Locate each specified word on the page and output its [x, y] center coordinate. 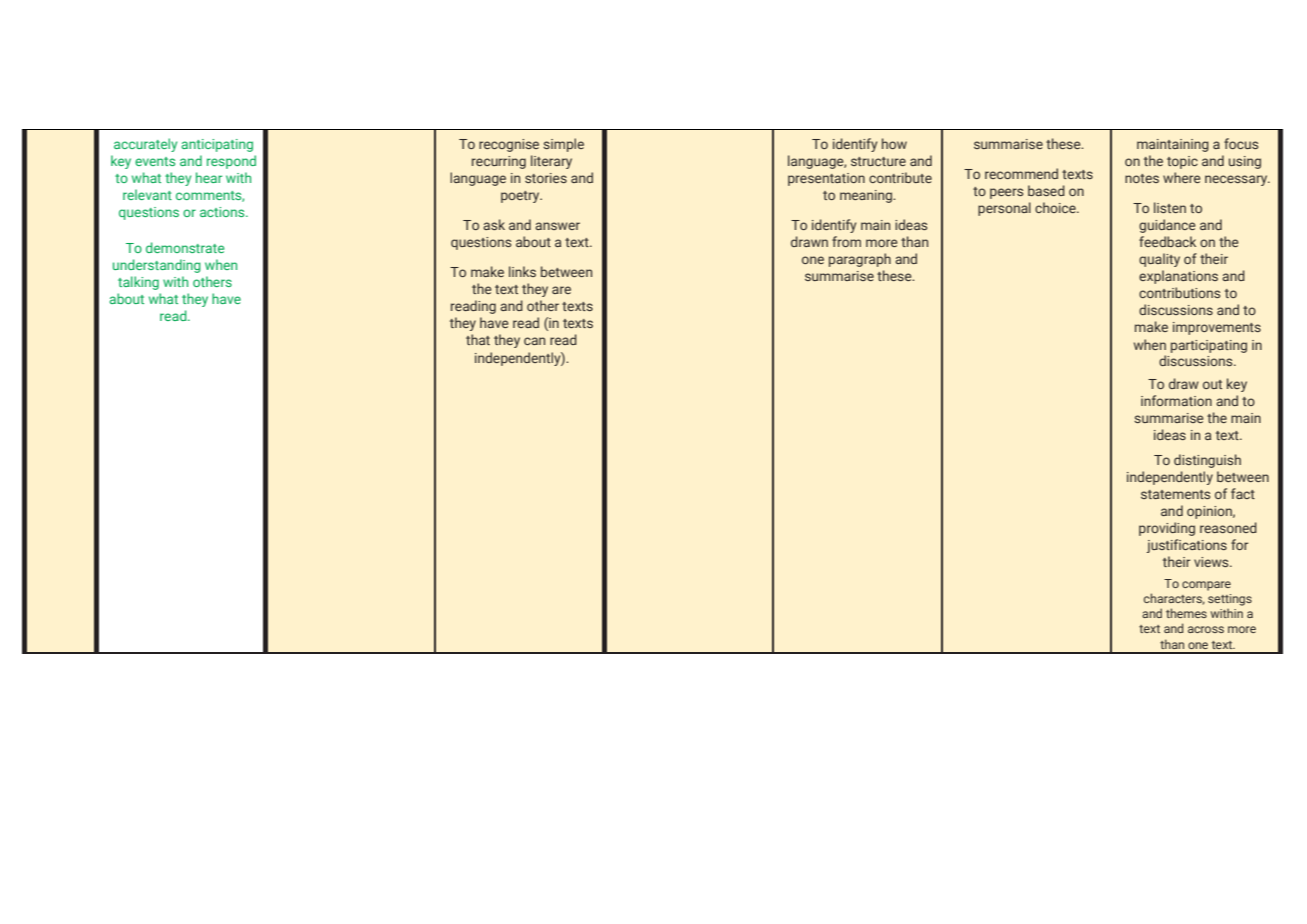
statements [1175, 494]
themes [1186, 613]
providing [1167, 529]
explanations [1178, 277]
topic [1182, 162]
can [534, 341]
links [522, 271]
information [1176, 400]
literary [551, 162]
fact [1243, 493]
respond [231, 162]
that [478, 339]
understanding [157, 266]
